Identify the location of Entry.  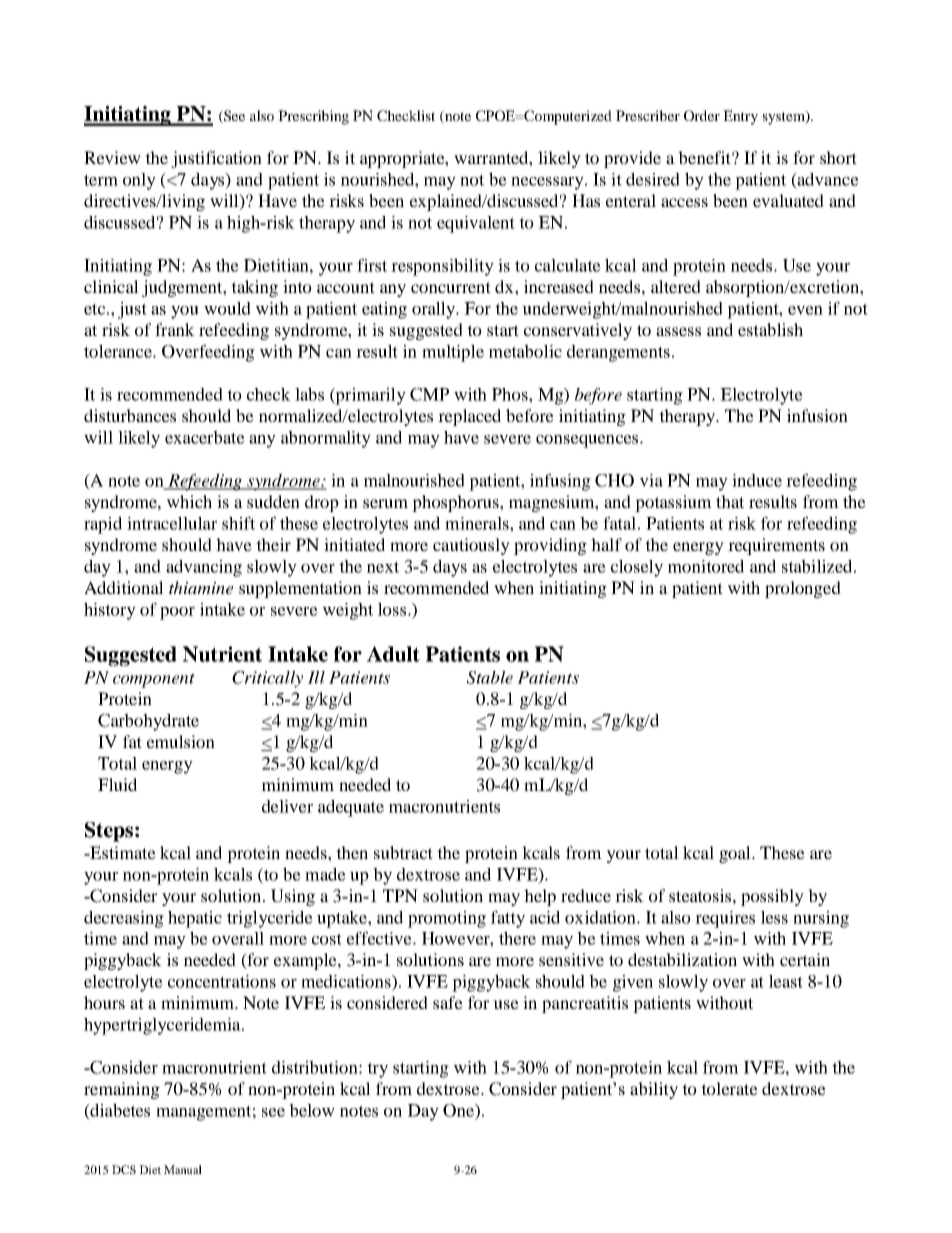
(740, 117).
